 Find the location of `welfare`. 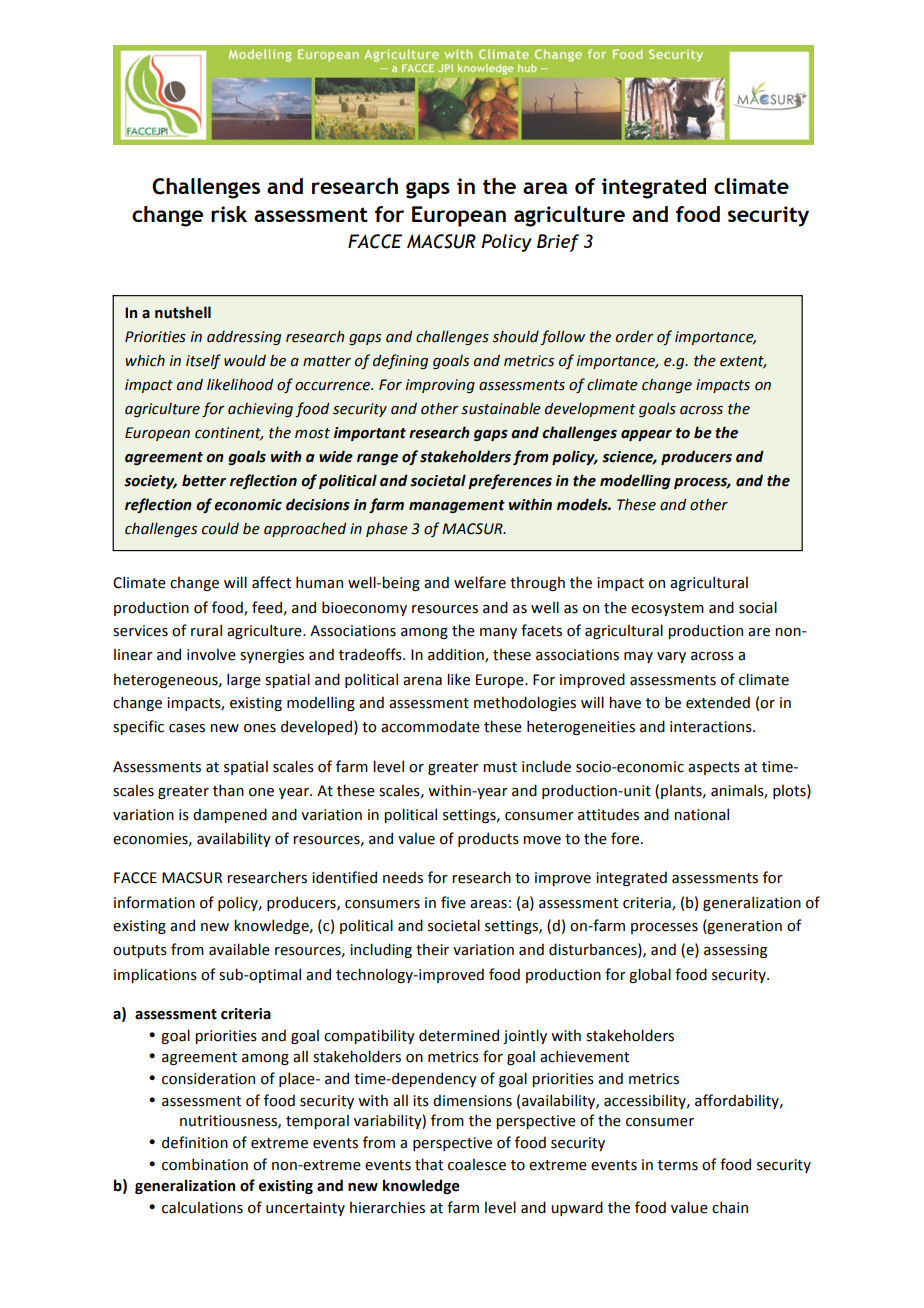

welfare is located at coordinates (480, 582).
